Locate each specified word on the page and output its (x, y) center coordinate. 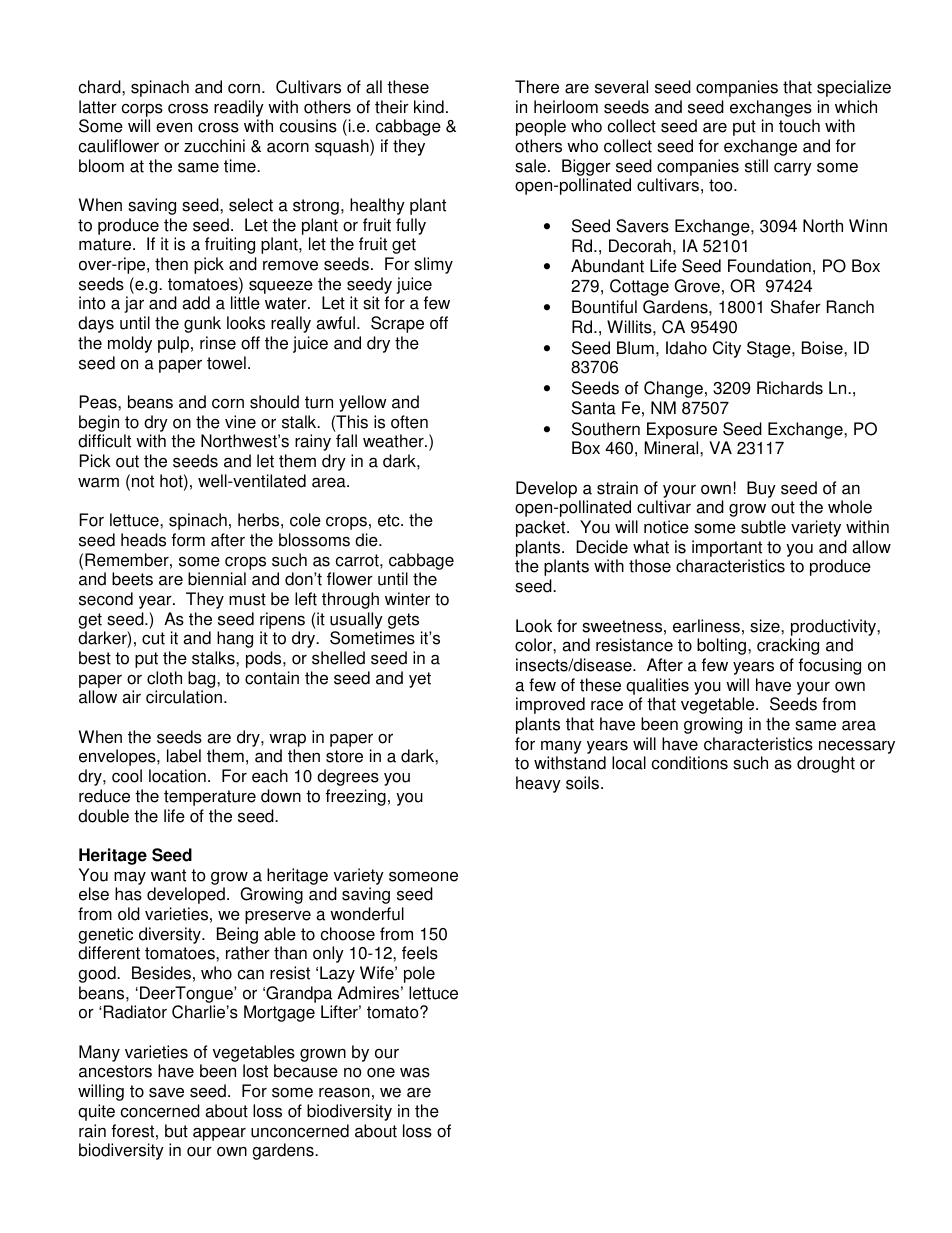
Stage (770, 349)
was (415, 1072)
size (766, 626)
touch (799, 126)
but (176, 1131)
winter (407, 599)
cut (153, 638)
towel (226, 363)
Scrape (397, 324)
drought (826, 764)
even (174, 127)
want (168, 875)
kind (429, 107)
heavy (538, 784)
